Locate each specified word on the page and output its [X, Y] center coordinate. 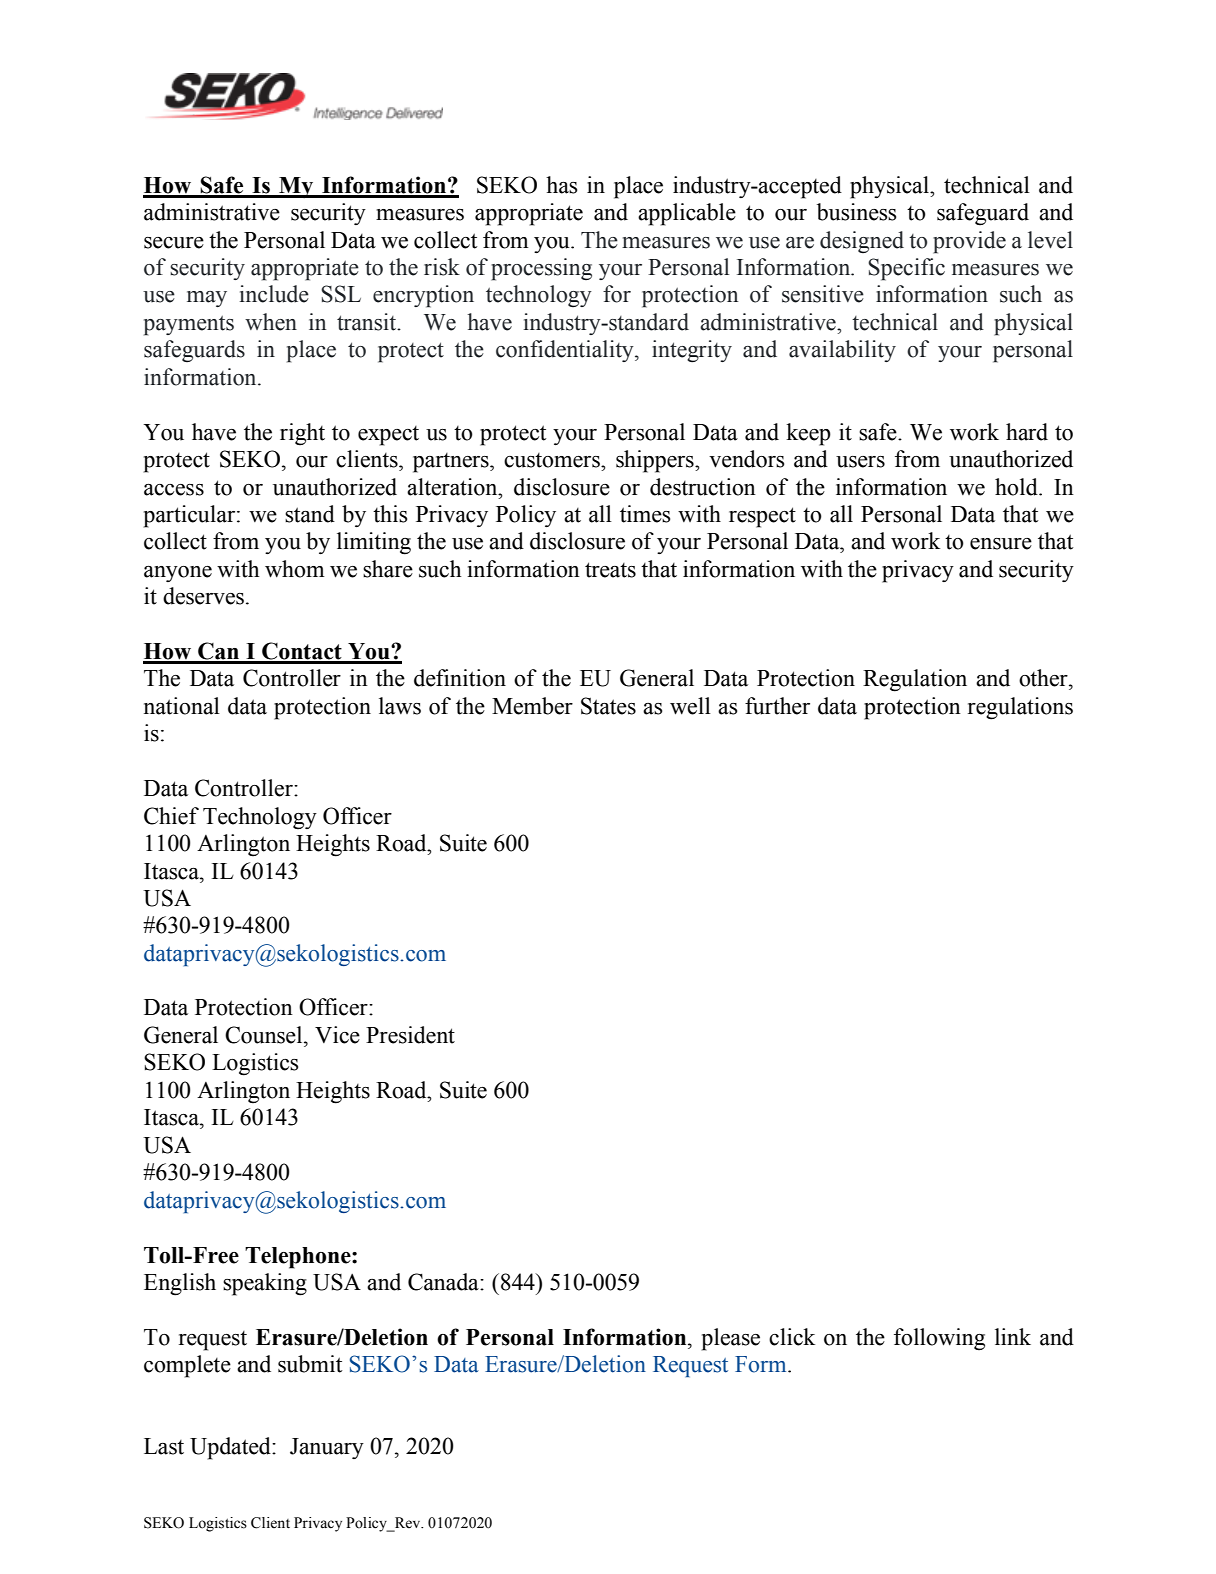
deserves [205, 596]
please [731, 1339]
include [274, 294]
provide [969, 242]
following [939, 1339]
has [561, 185]
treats [610, 570]
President [410, 1035]
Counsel [265, 1035]
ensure [1001, 544]
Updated [231, 1448]
